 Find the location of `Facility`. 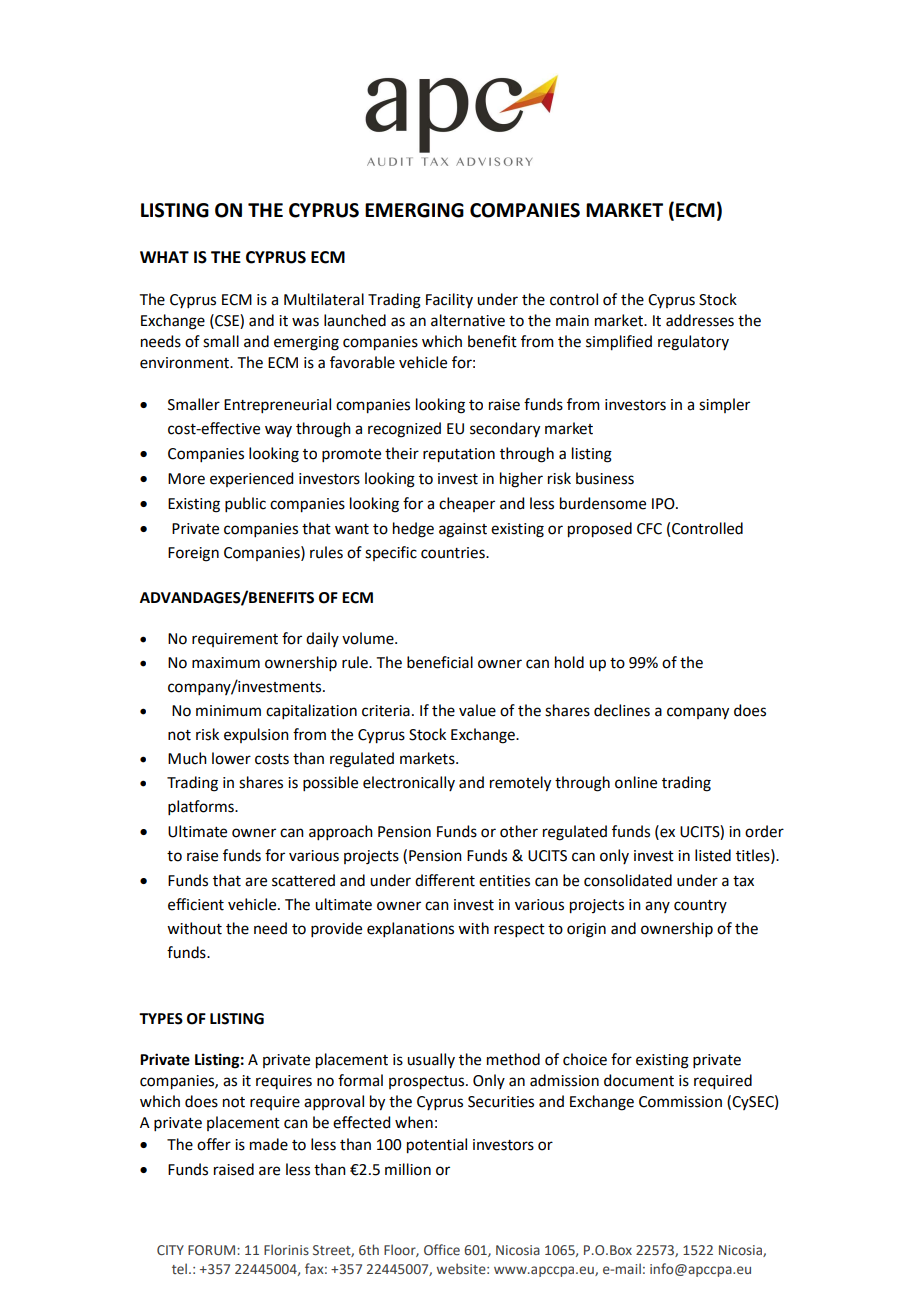

Facility is located at coordinates (449, 300).
